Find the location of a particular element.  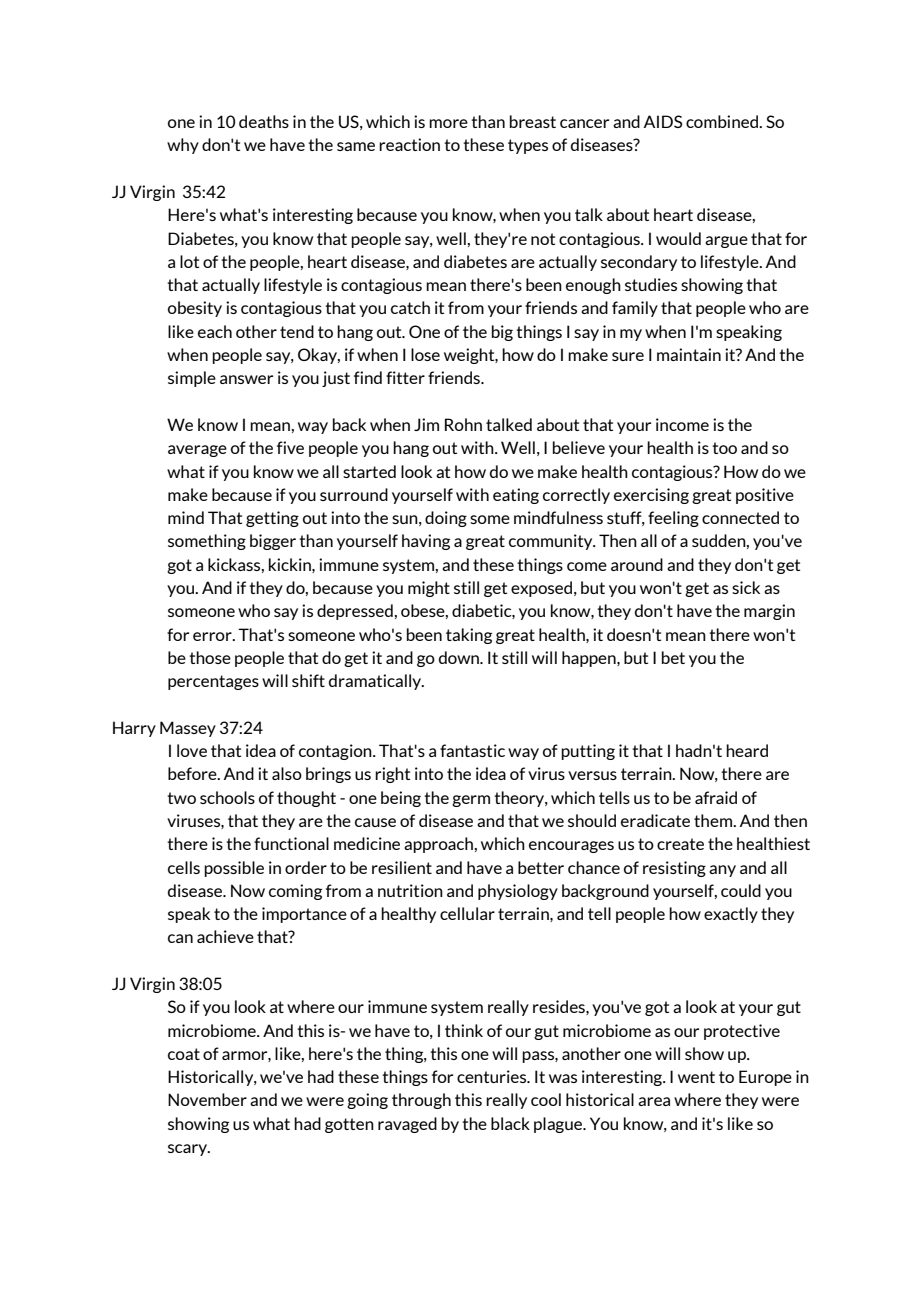

schools is located at coordinates (227, 797).
